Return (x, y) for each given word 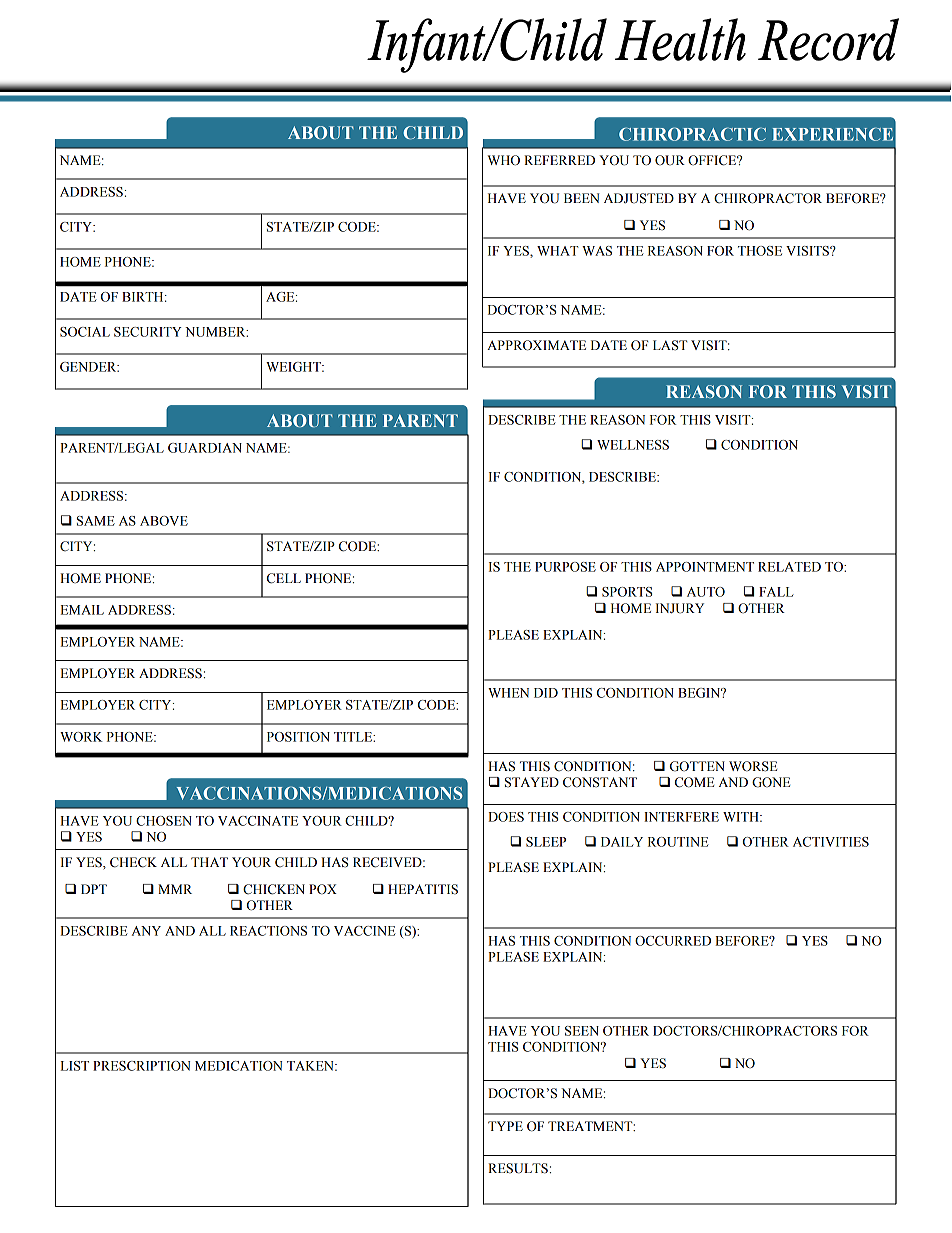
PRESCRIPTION (142, 1066)
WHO (503, 160)
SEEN (582, 1031)
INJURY (680, 608)
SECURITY (148, 332)
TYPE (505, 1126)
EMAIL (82, 610)
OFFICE (713, 160)
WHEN (508, 693)
